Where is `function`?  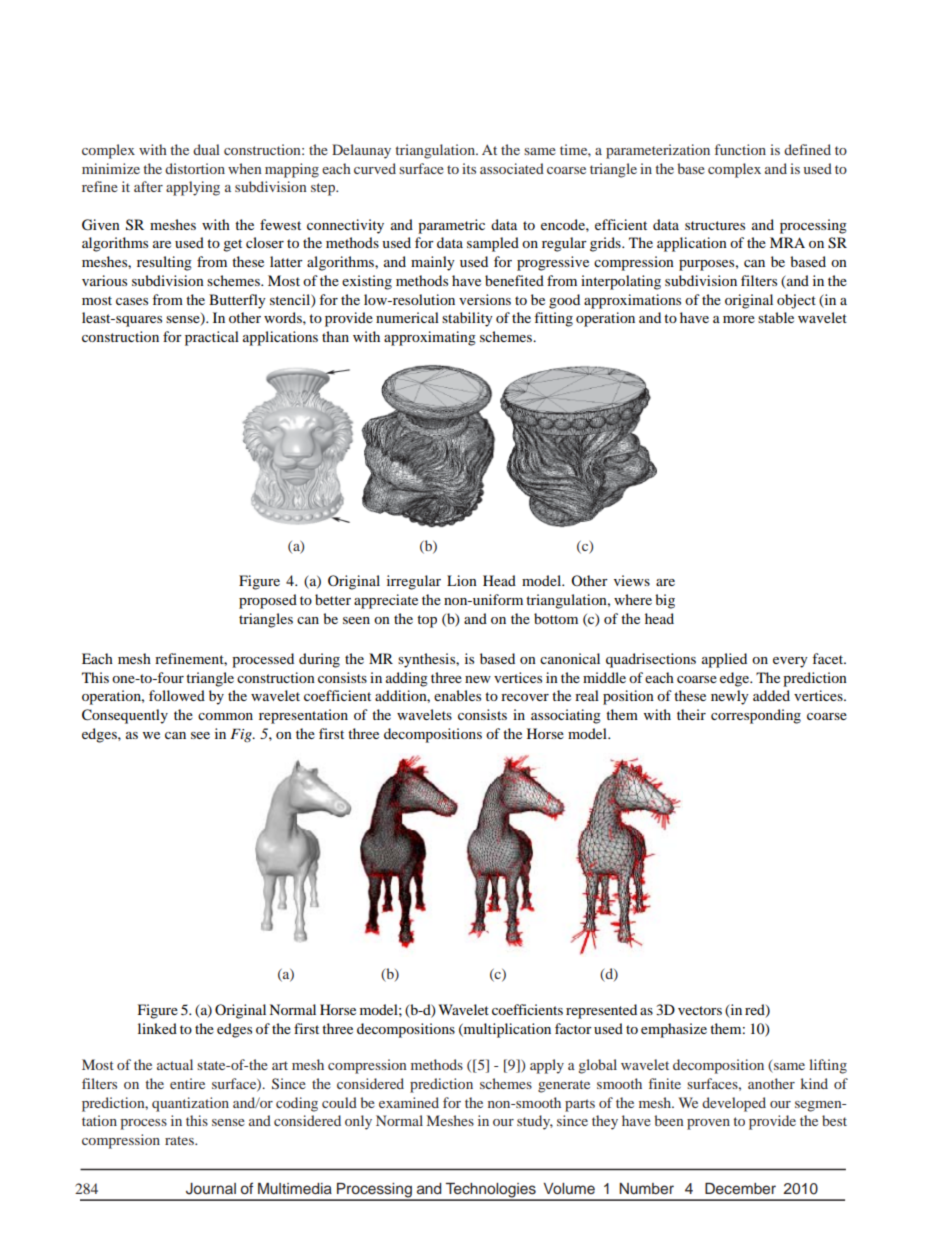 function is located at coordinates (740, 149).
